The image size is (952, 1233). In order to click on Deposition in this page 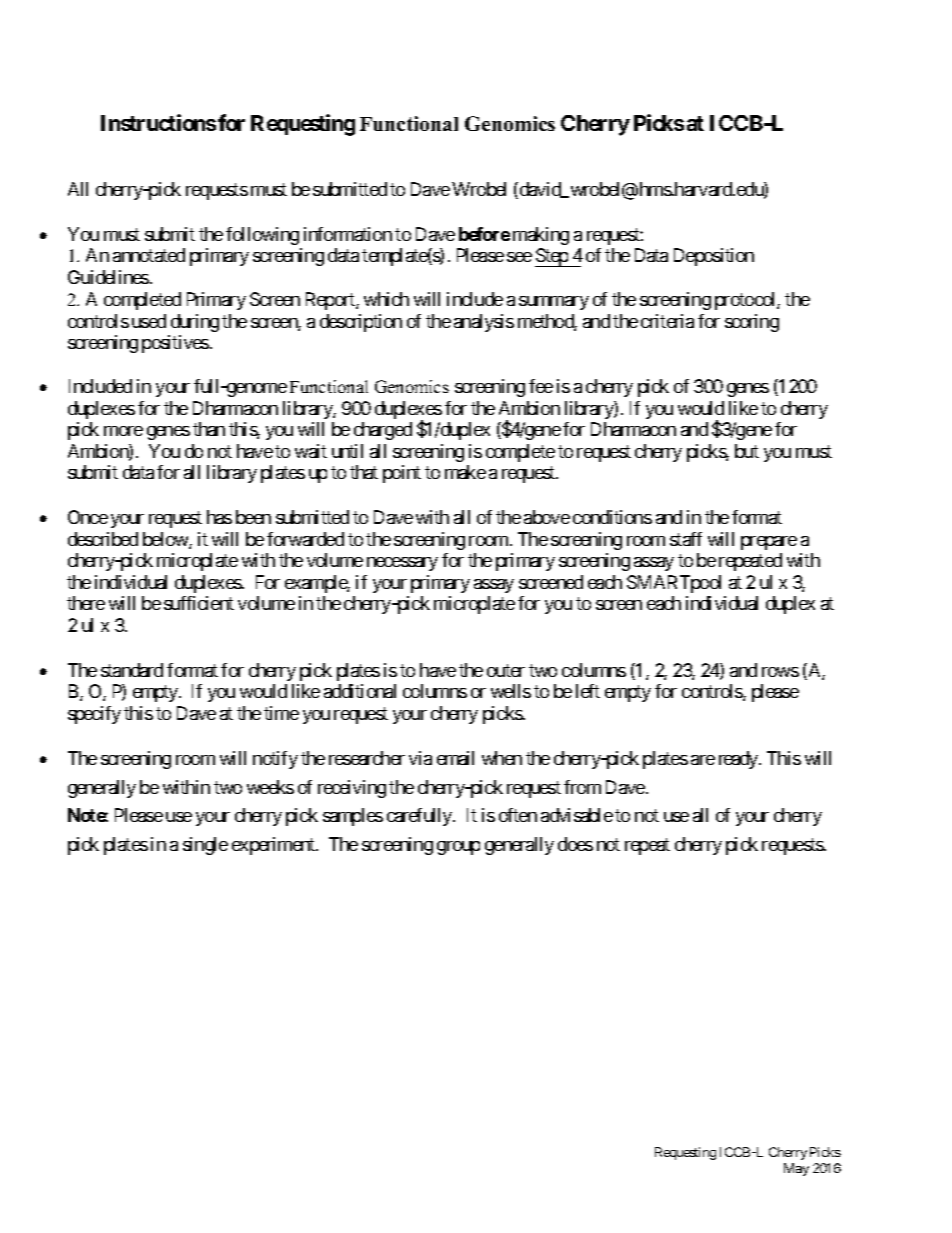, I will do `click(714, 257)`.
